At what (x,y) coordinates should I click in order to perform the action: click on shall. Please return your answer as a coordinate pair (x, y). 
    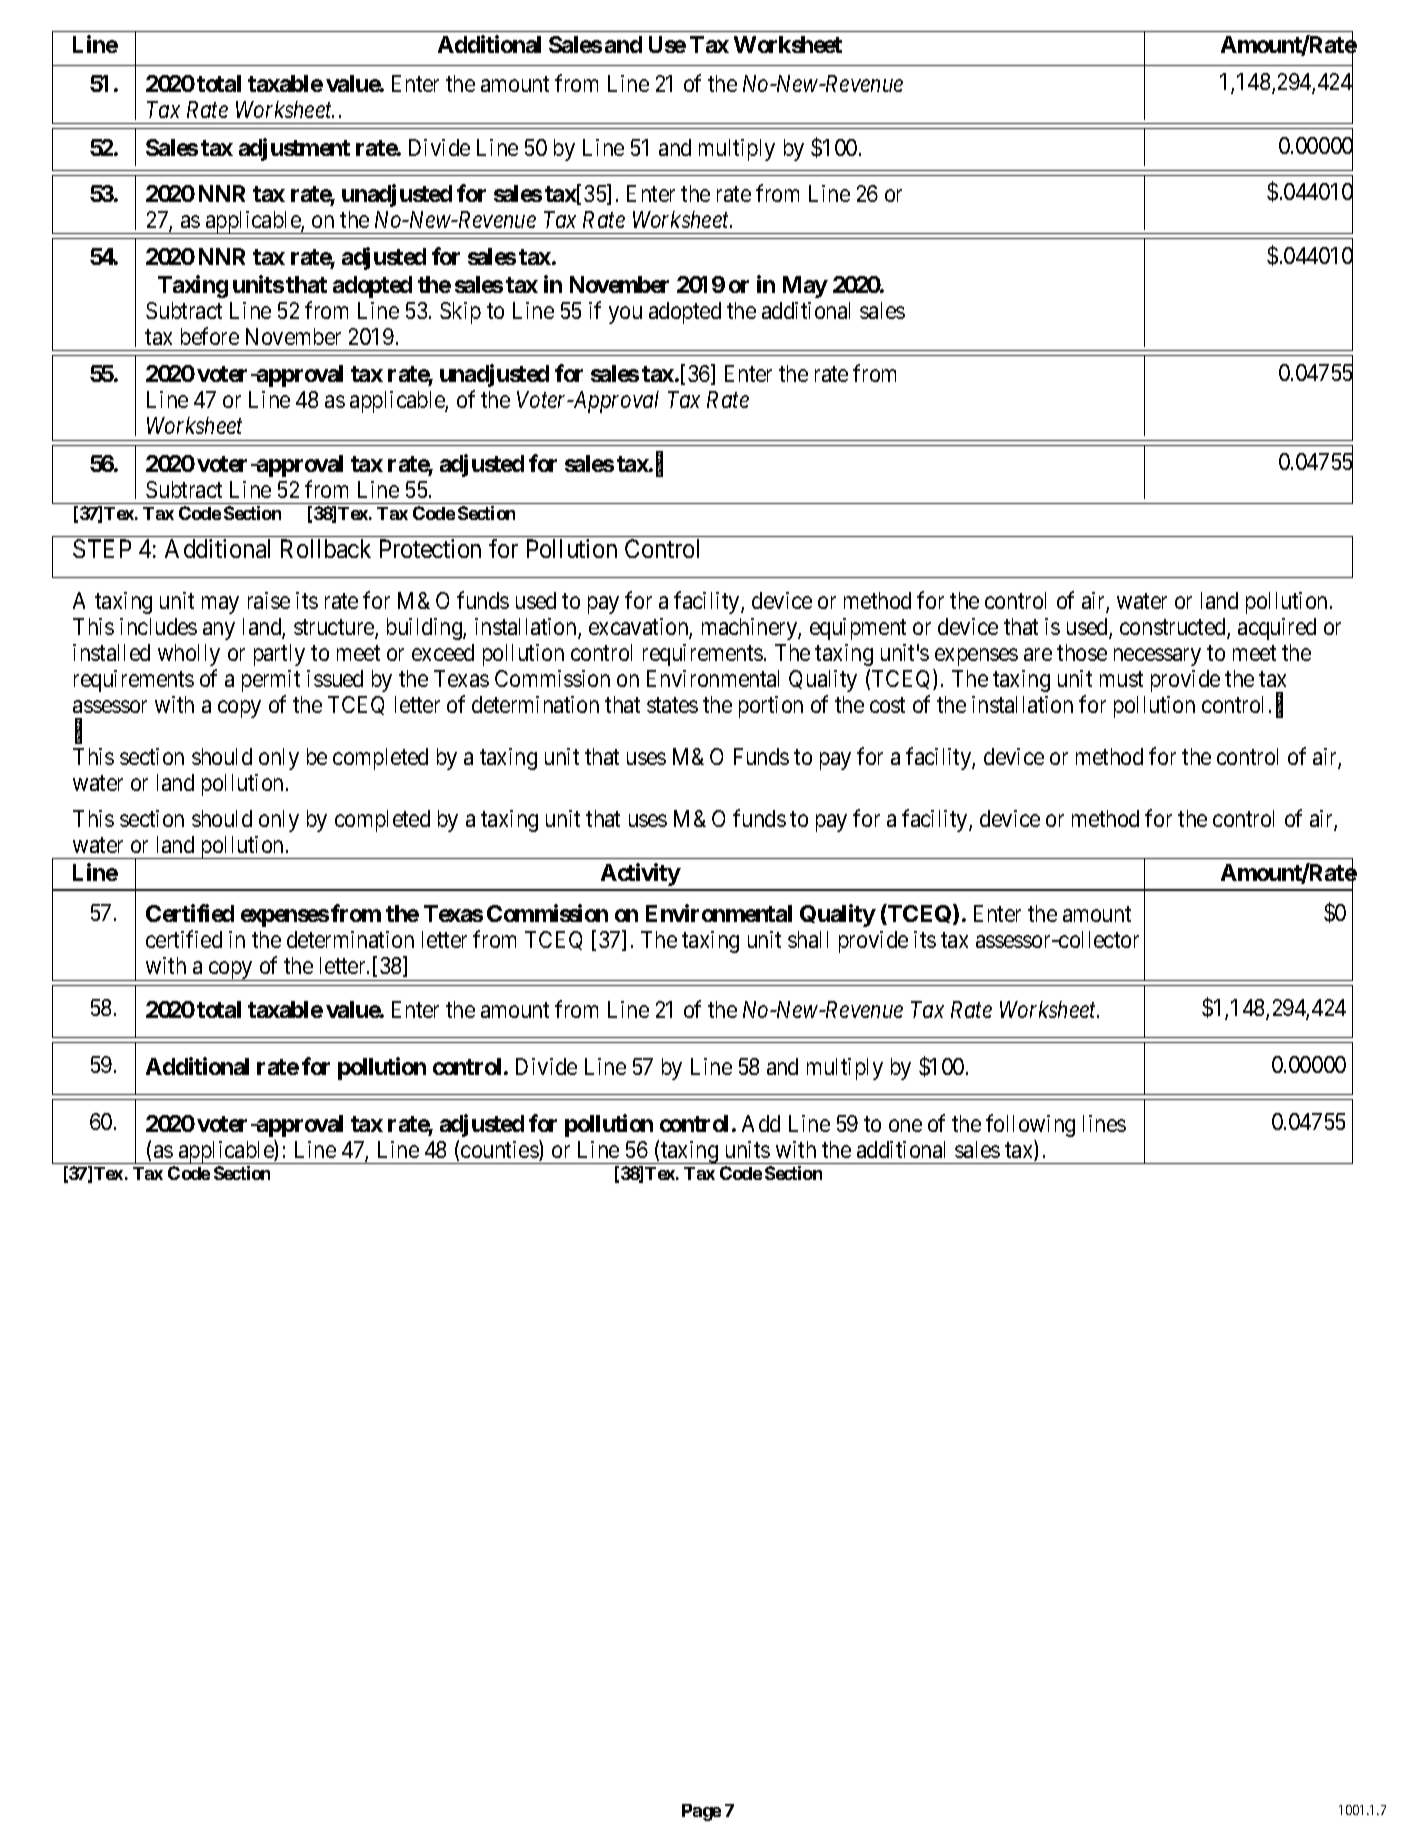
    Looking at the image, I should click on (808, 939).
